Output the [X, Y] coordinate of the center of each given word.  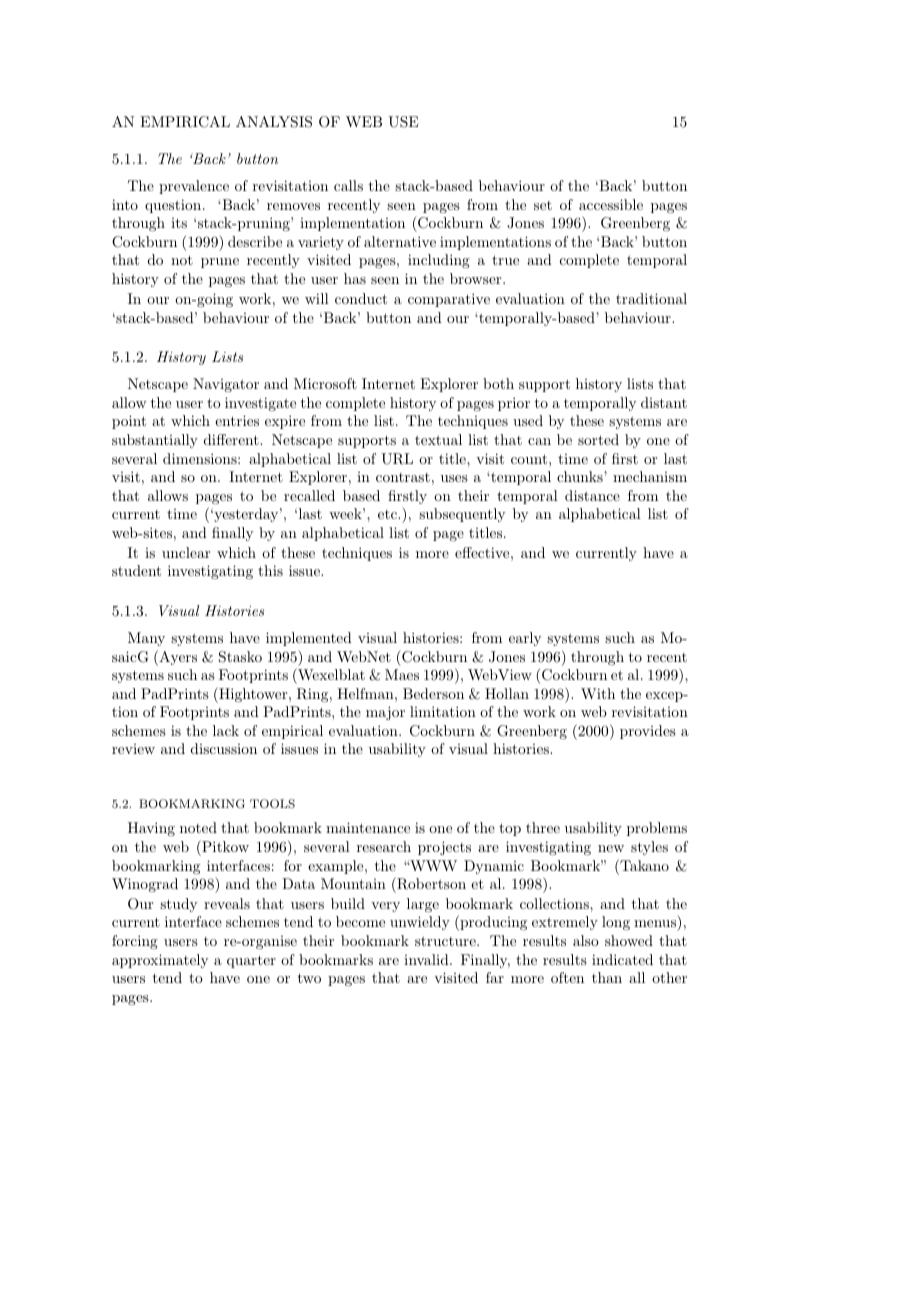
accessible [611, 204]
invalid [427, 959]
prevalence [194, 187]
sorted [598, 439]
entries [237, 420]
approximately [160, 961]
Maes [402, 674]
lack [226, 730]
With [598, 693]
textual [438, 439]
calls [348, 185]
